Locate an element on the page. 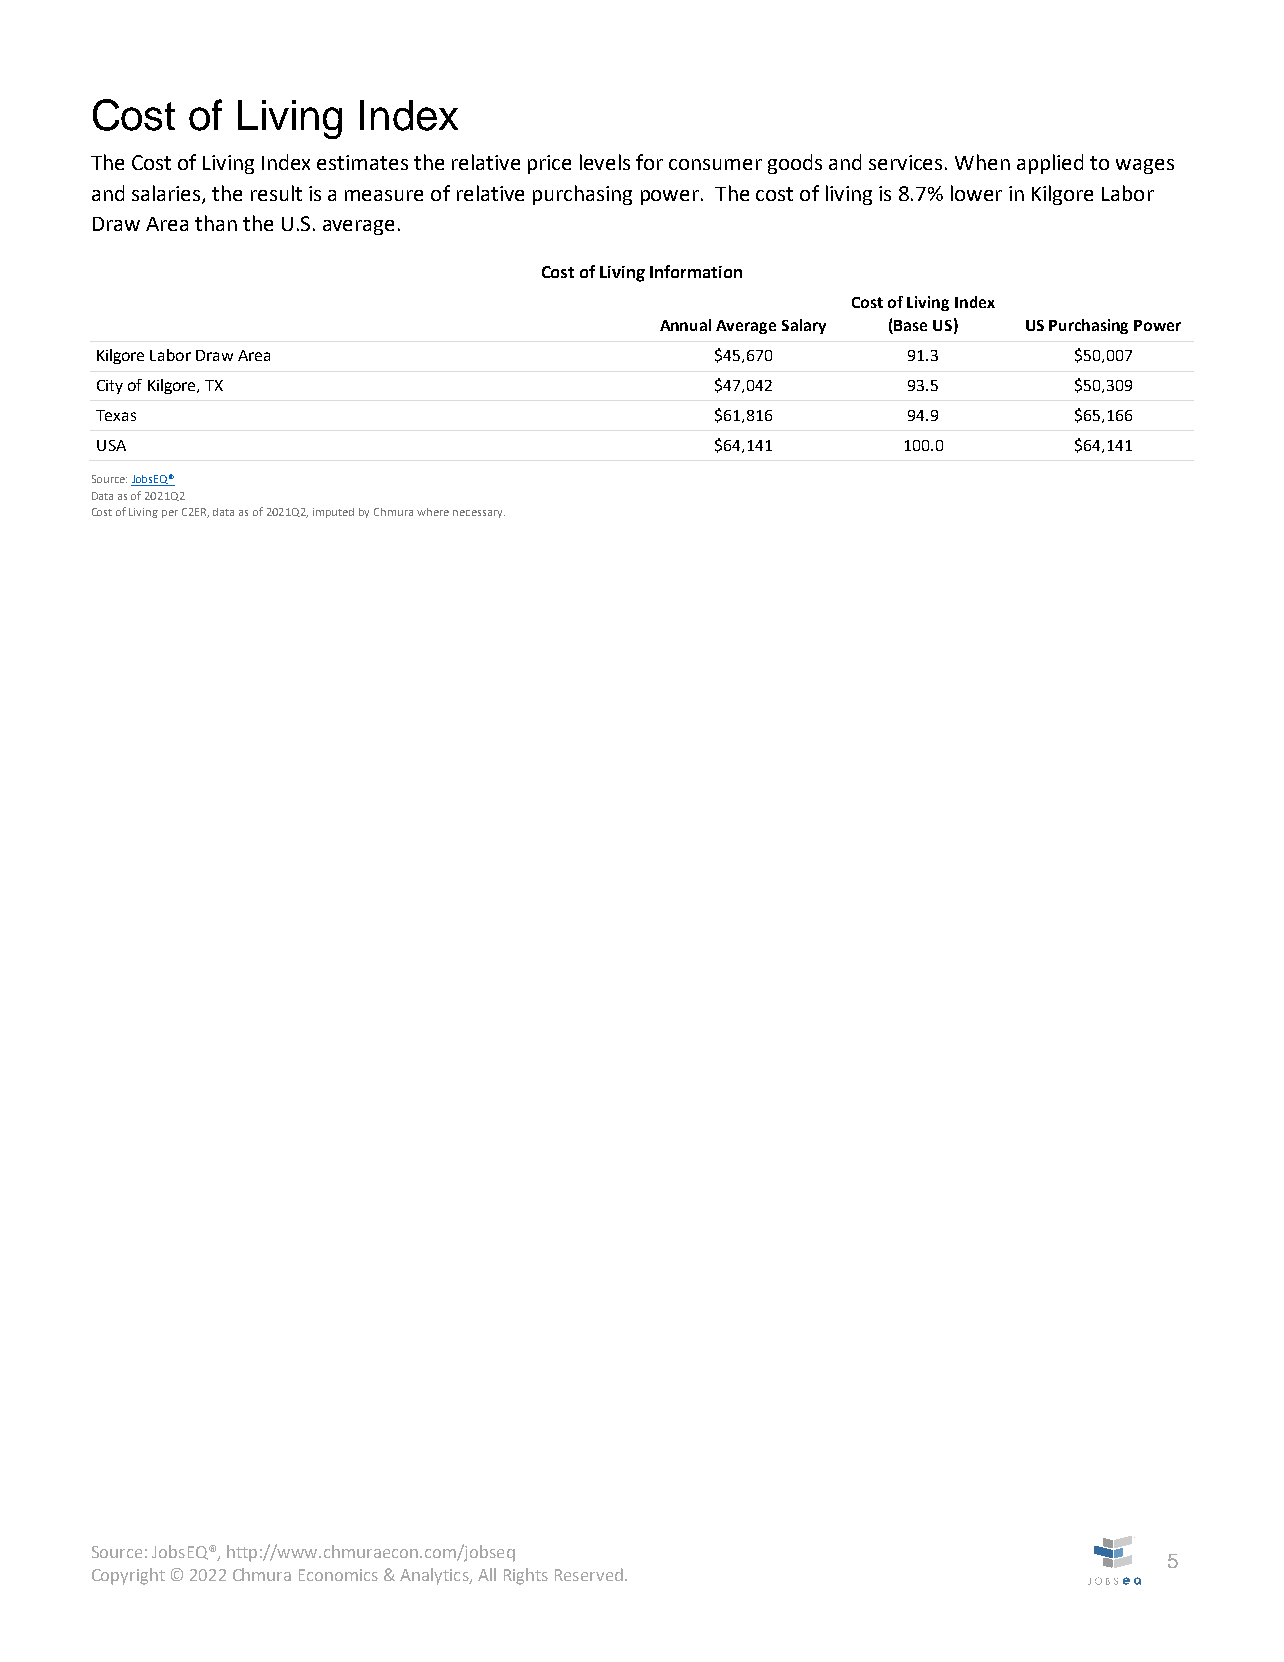 Image resolution: width=1284 pixels, height=1662 pixels. Rights is located at coordinates (526, 1576).
